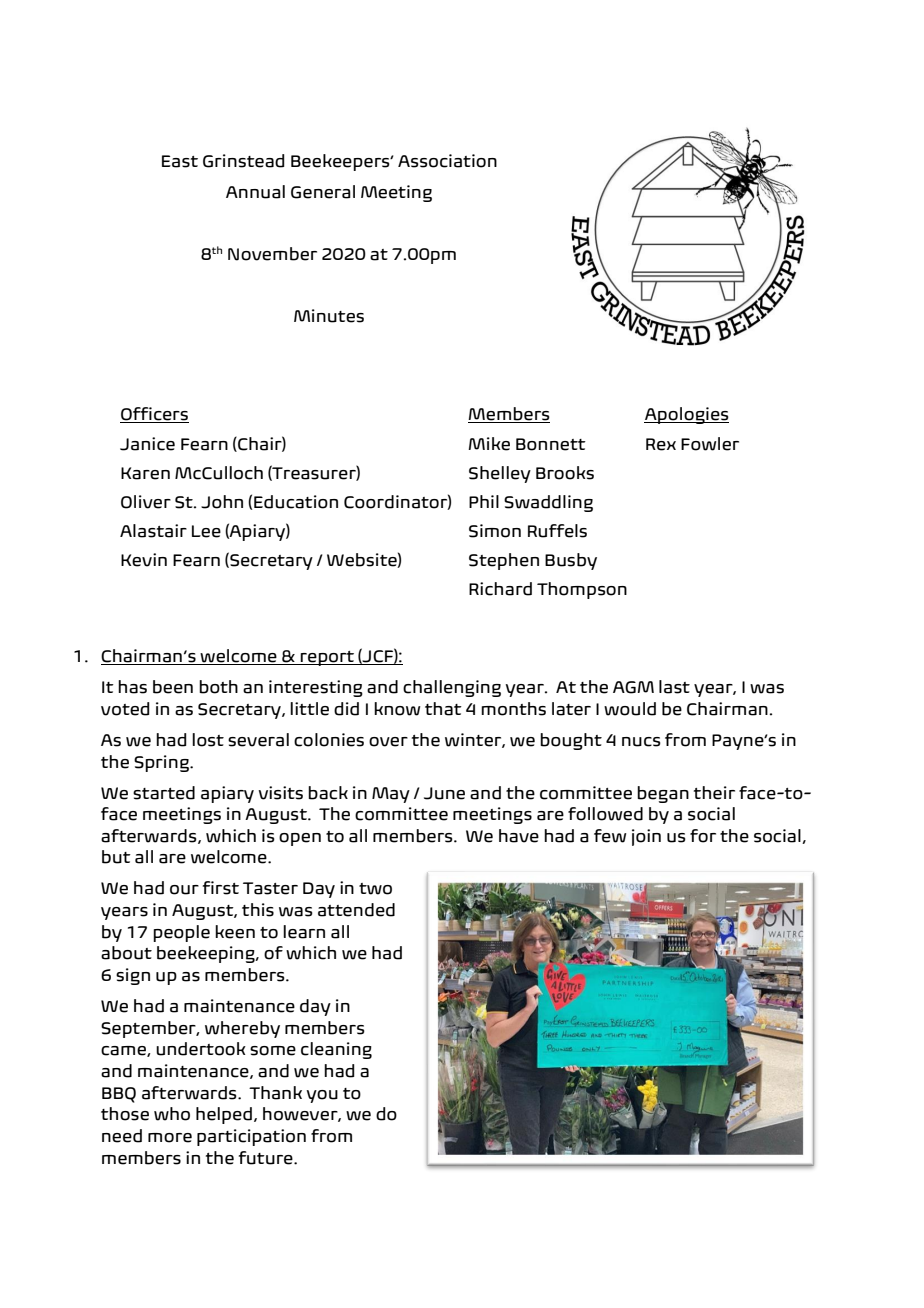 This screenshot has height=1308, width=924. I want to click on Association, so click(447, 161).
